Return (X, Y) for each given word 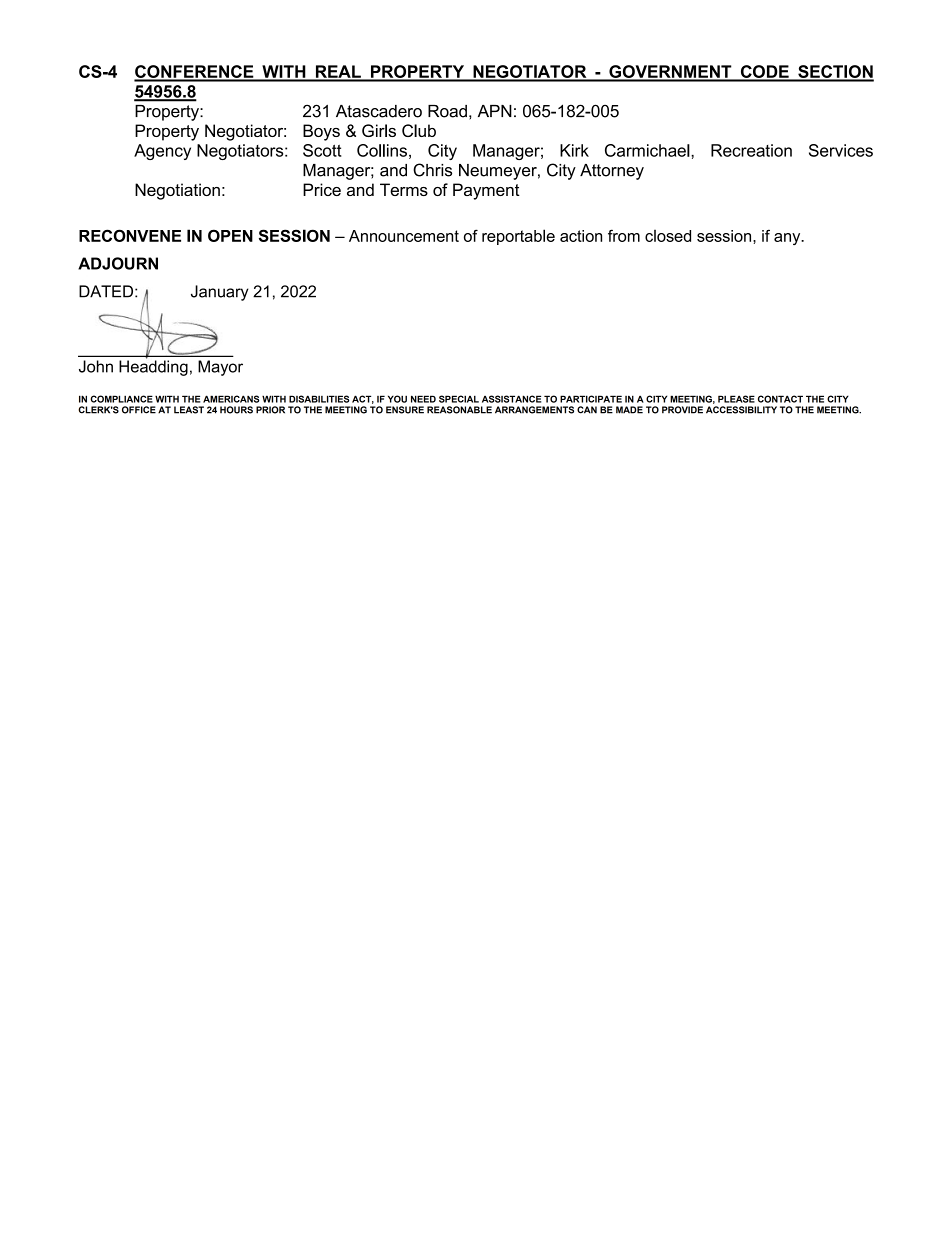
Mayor (220, 368)
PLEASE (736, 399)
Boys (321, 132)
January (220, 293)
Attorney (612, 172)
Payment (486, 191)
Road (447, 111)
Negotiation (177, 191)
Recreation (751, 150)
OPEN (230, 235)
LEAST (189, 410)
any (788, 239)
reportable (518, 237)
